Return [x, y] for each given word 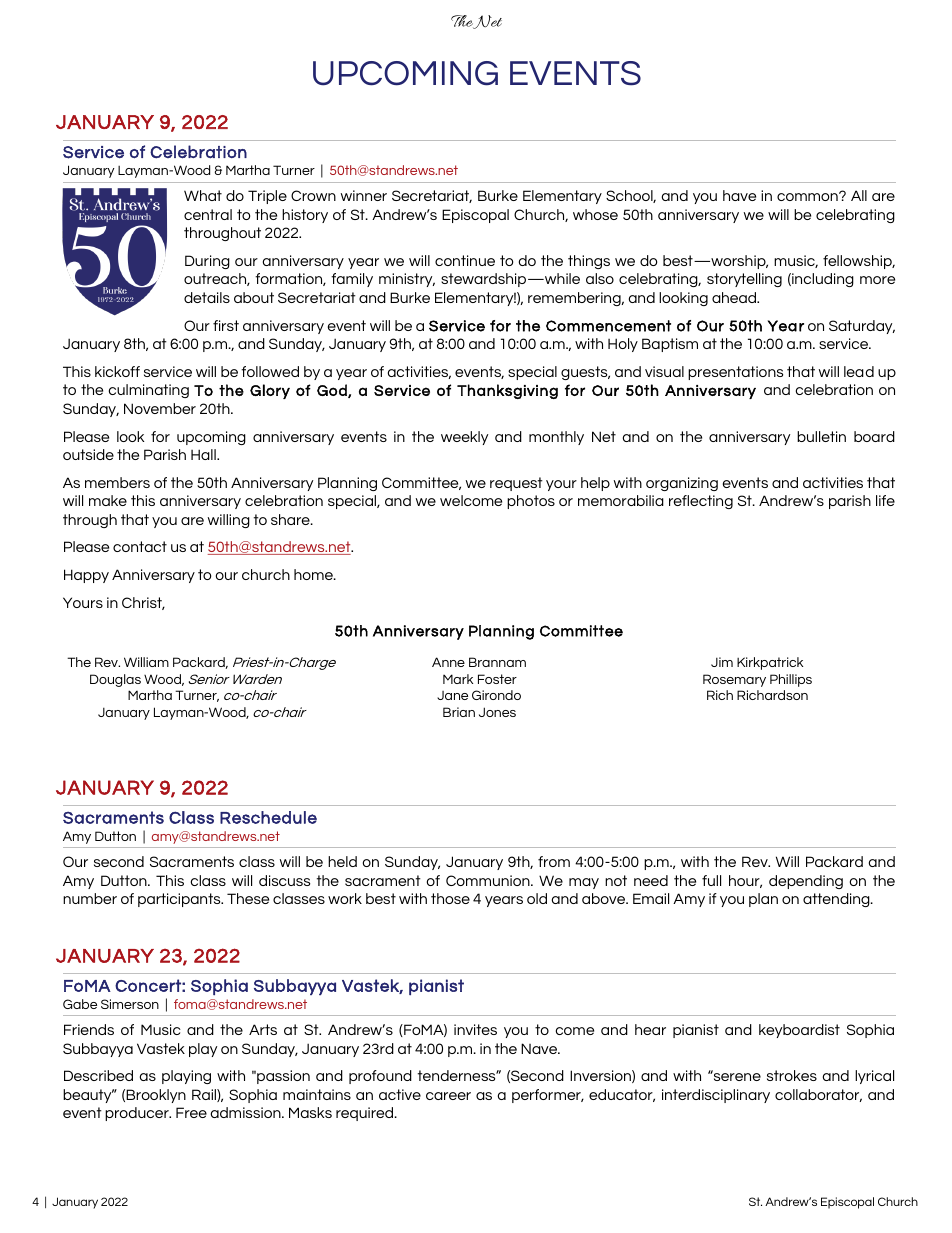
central [208, 214]
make [108, 500]
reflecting [701, 502]
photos [531, 502]
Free [191, 1112]
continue [465, 260]
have [739, 195]
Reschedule [268, 817]
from [554, 861]
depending [806, 882]
